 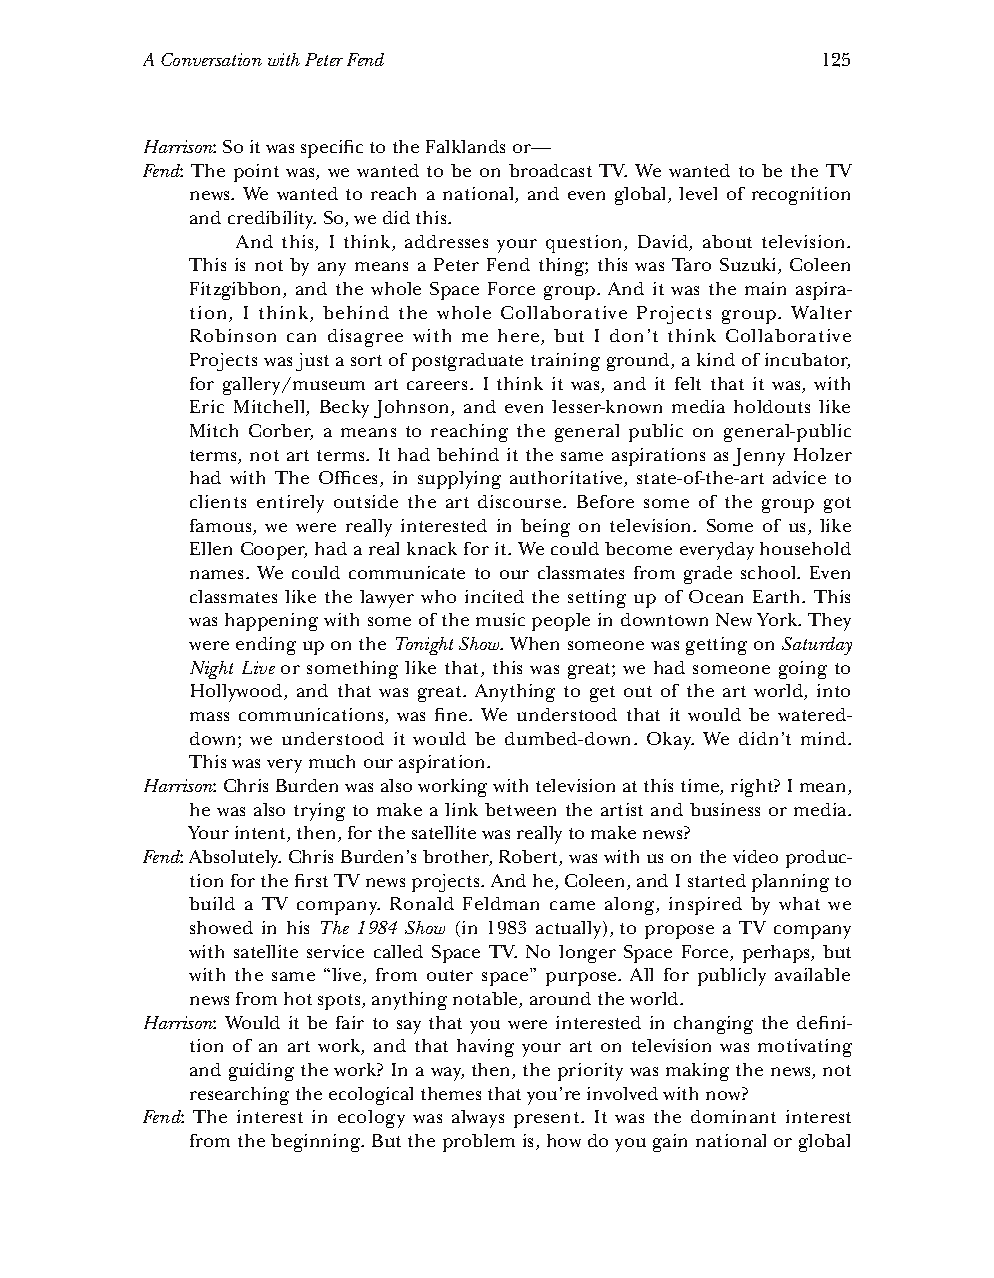 What do you see at coordinates (550, 170) in the screenshot?
I see `broadcast` at bounding box center [550, 170].
